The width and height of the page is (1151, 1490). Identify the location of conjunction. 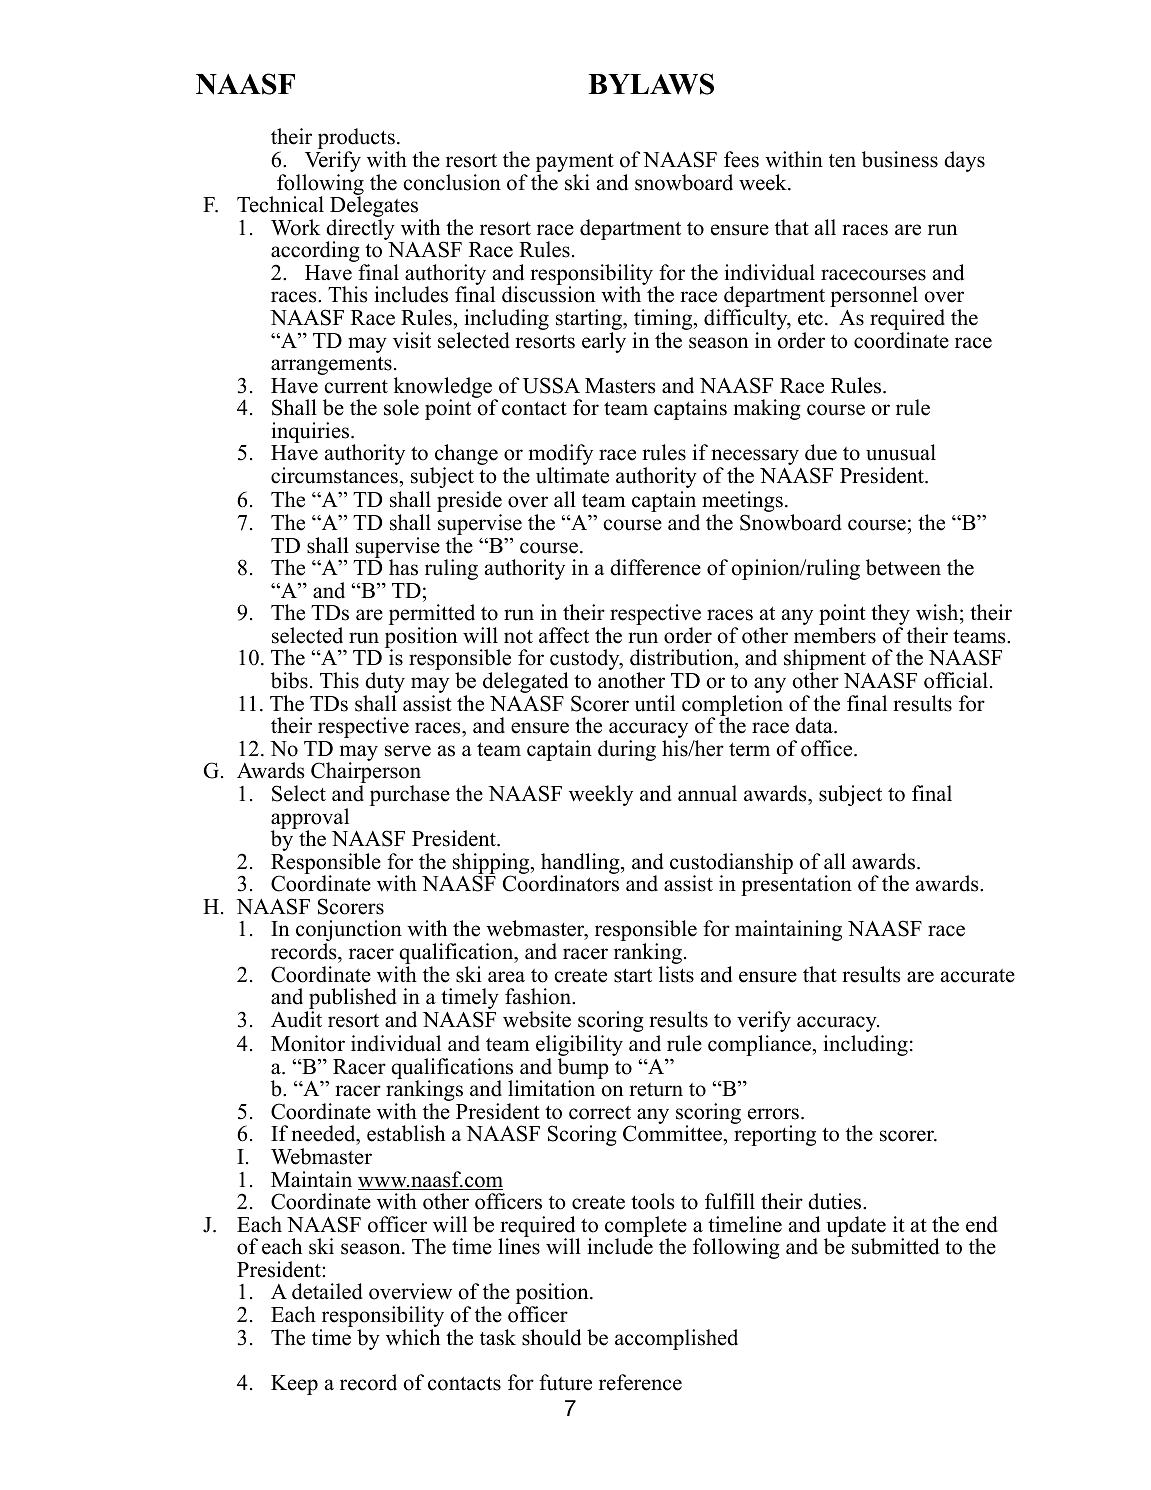
(349, 932).
